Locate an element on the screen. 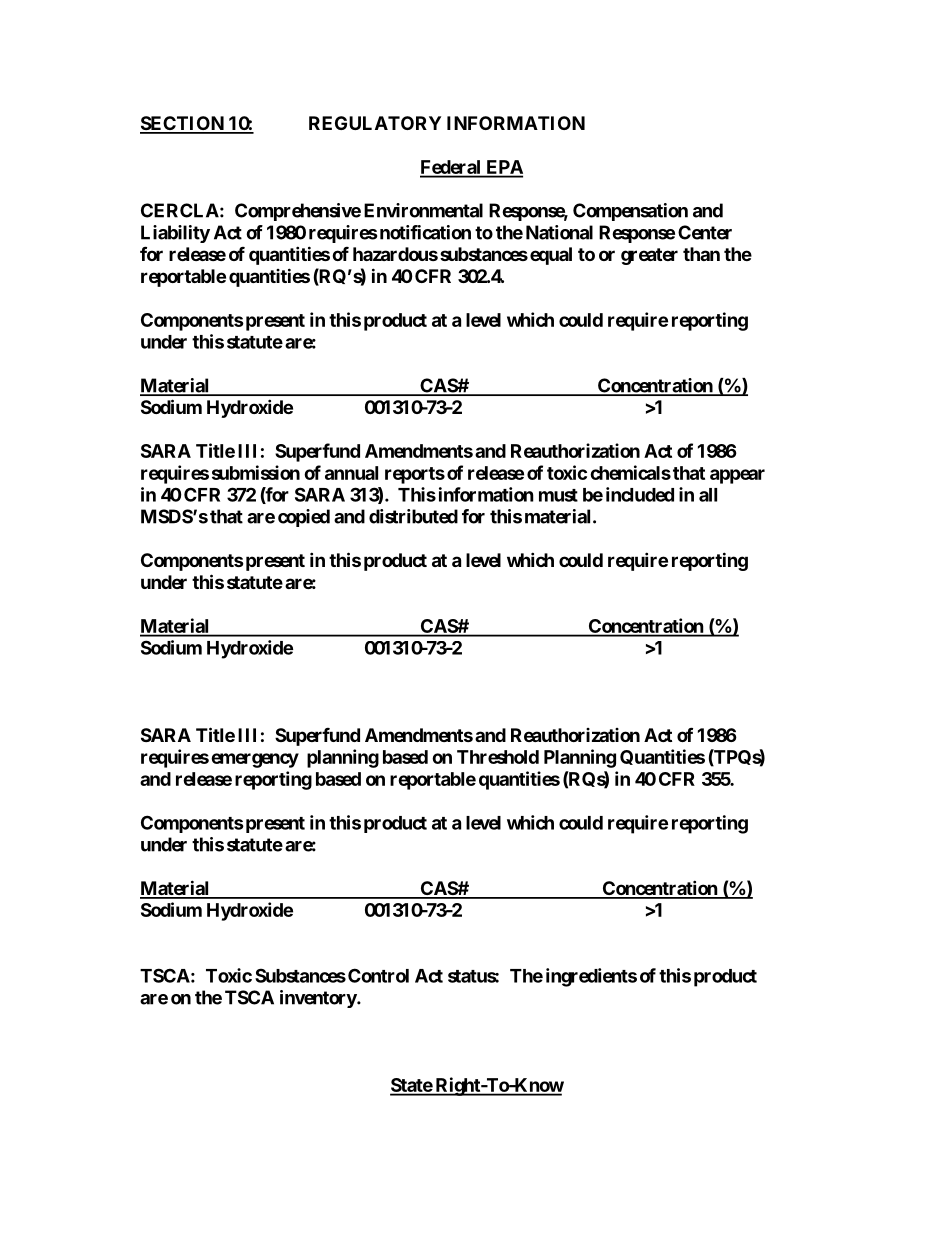 The width and height of the screenshot is (952, 1233). Compensation is located at coordinates (630, 212).
